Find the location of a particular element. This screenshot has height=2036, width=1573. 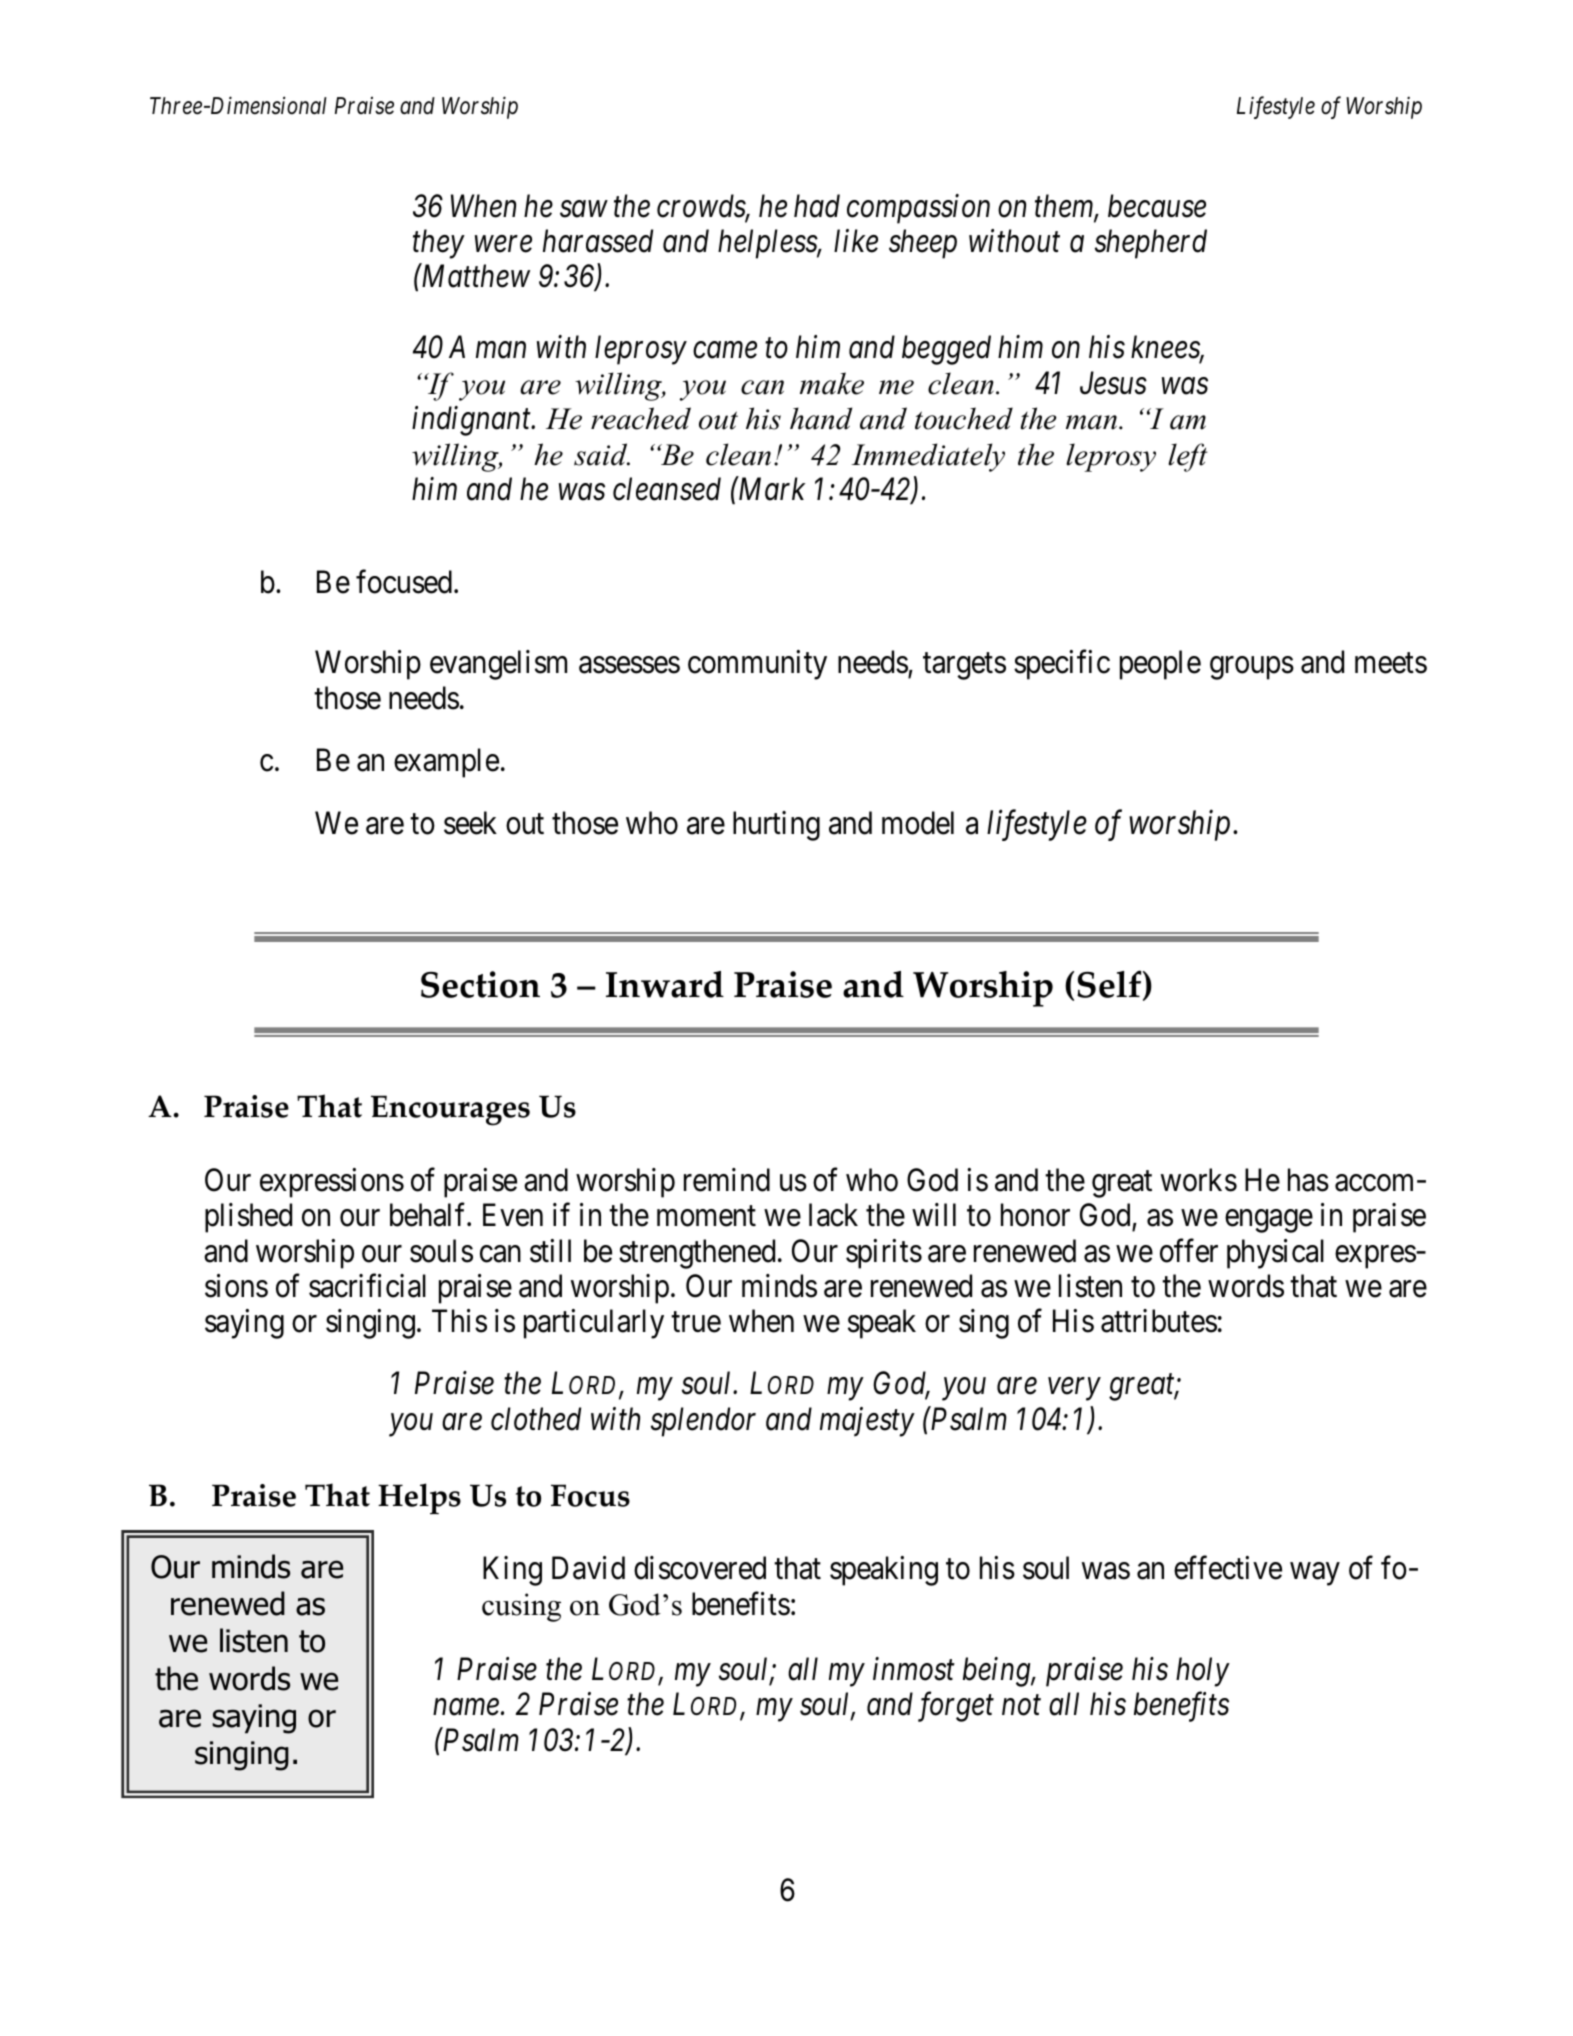

majesty is located at coordinates (867, 1422).
